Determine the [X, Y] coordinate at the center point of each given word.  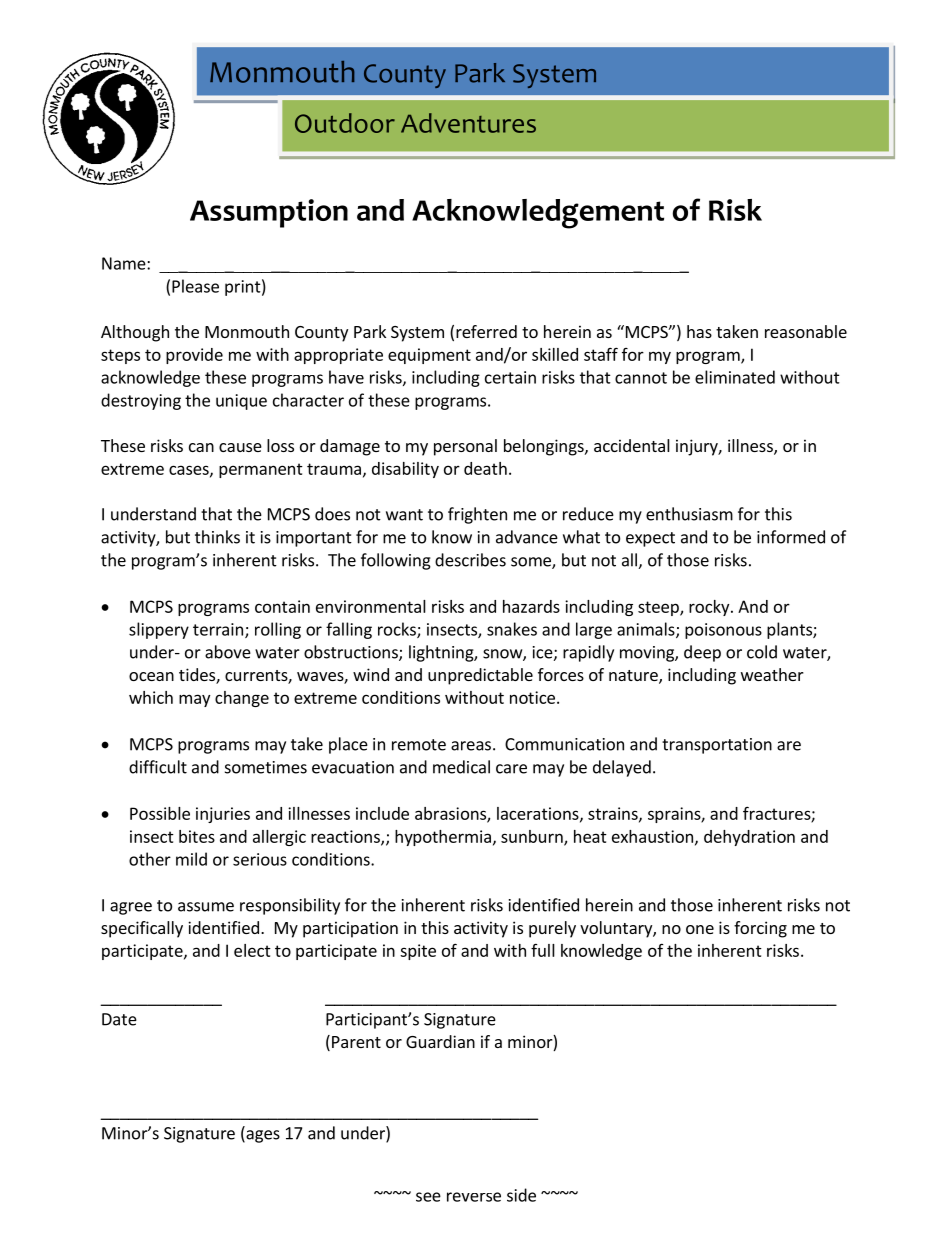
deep [702, 653]
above [228, 652]
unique [241, 402]
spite [418, 952]
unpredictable [480, 676]
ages [262, 1136]
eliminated [735, 377]
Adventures [468, 123]
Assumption [269, 213]
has [699, 331]
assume [206, 907]
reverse [474, 1197]
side [521, 1195]
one [700, 929]
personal [465, 447]
